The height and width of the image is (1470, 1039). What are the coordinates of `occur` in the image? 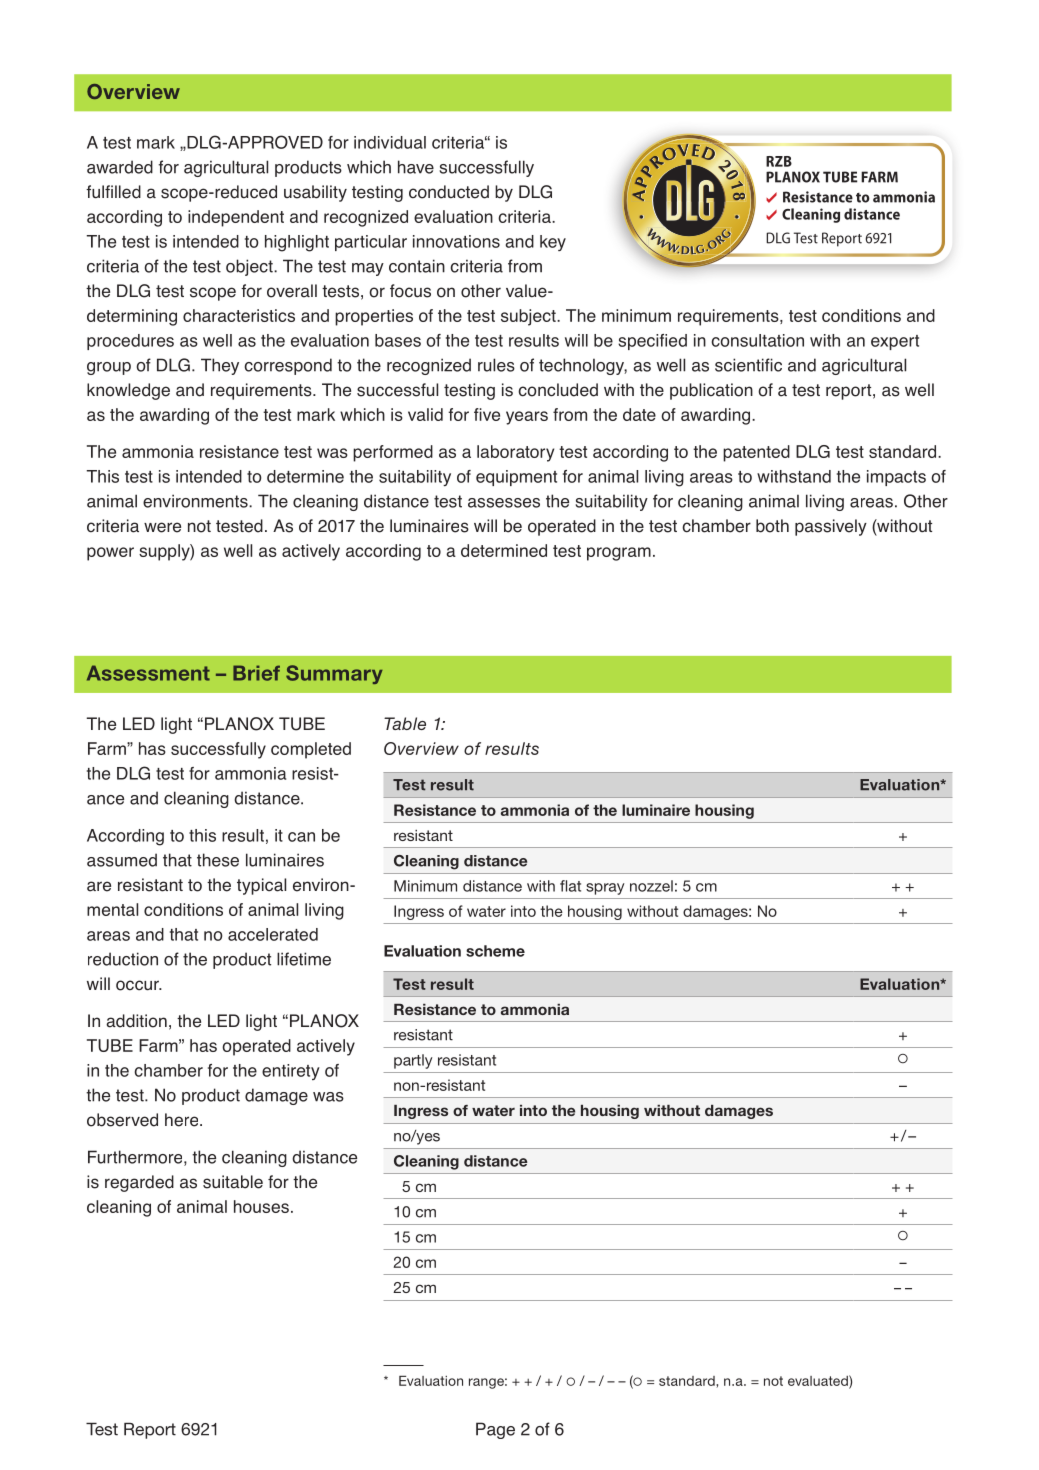 It's located at (138, 985).
